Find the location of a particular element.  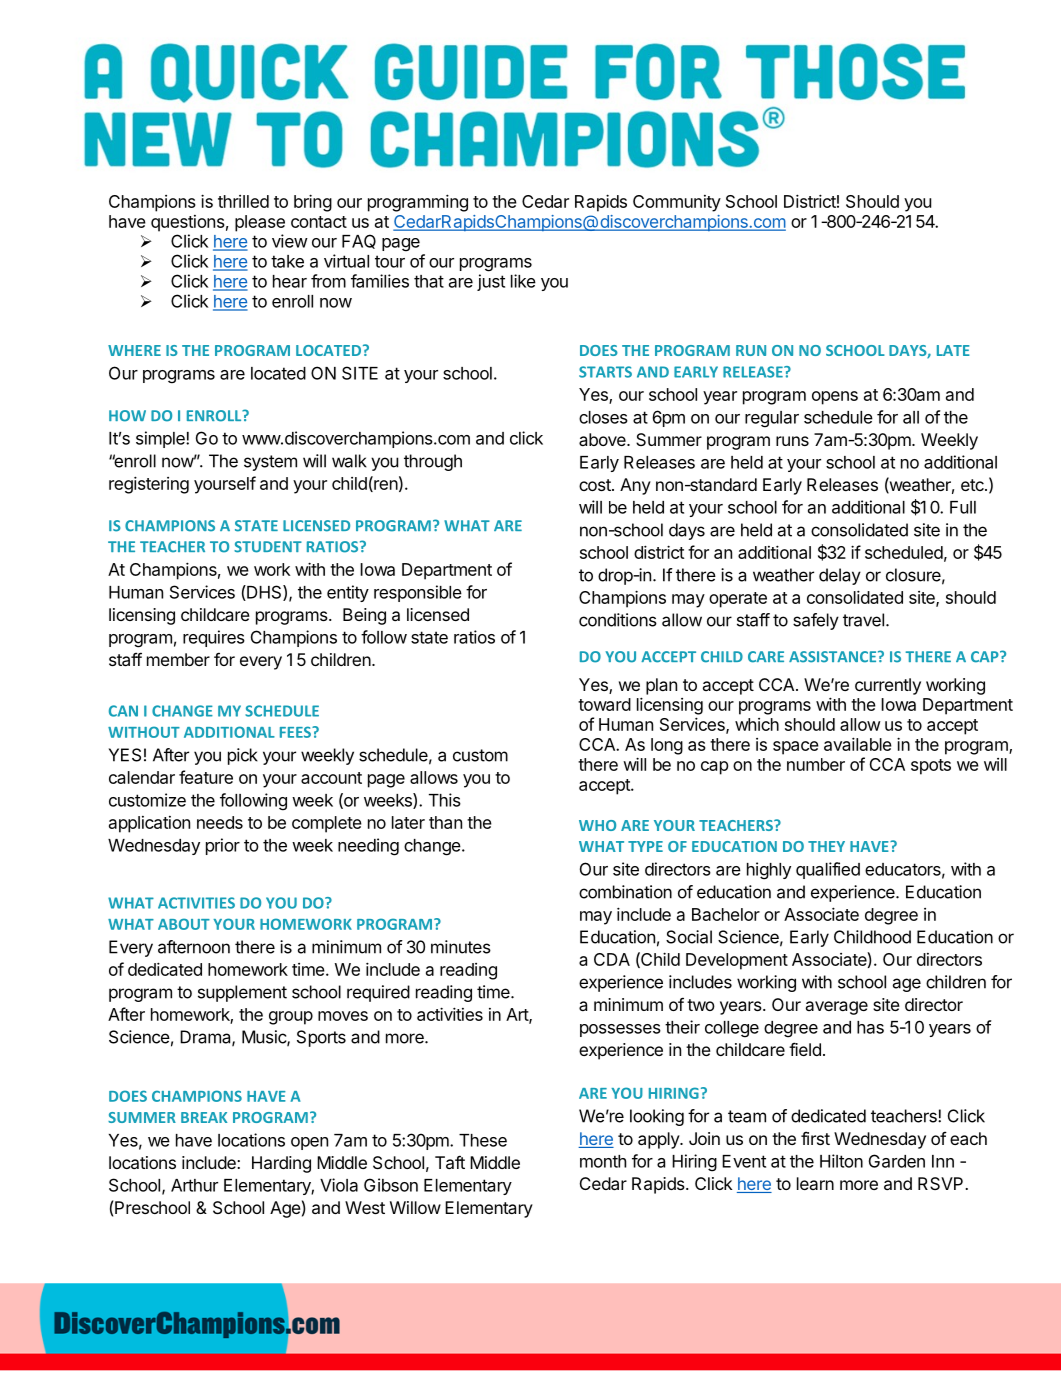

toward is located at coordinates (604, 704).
